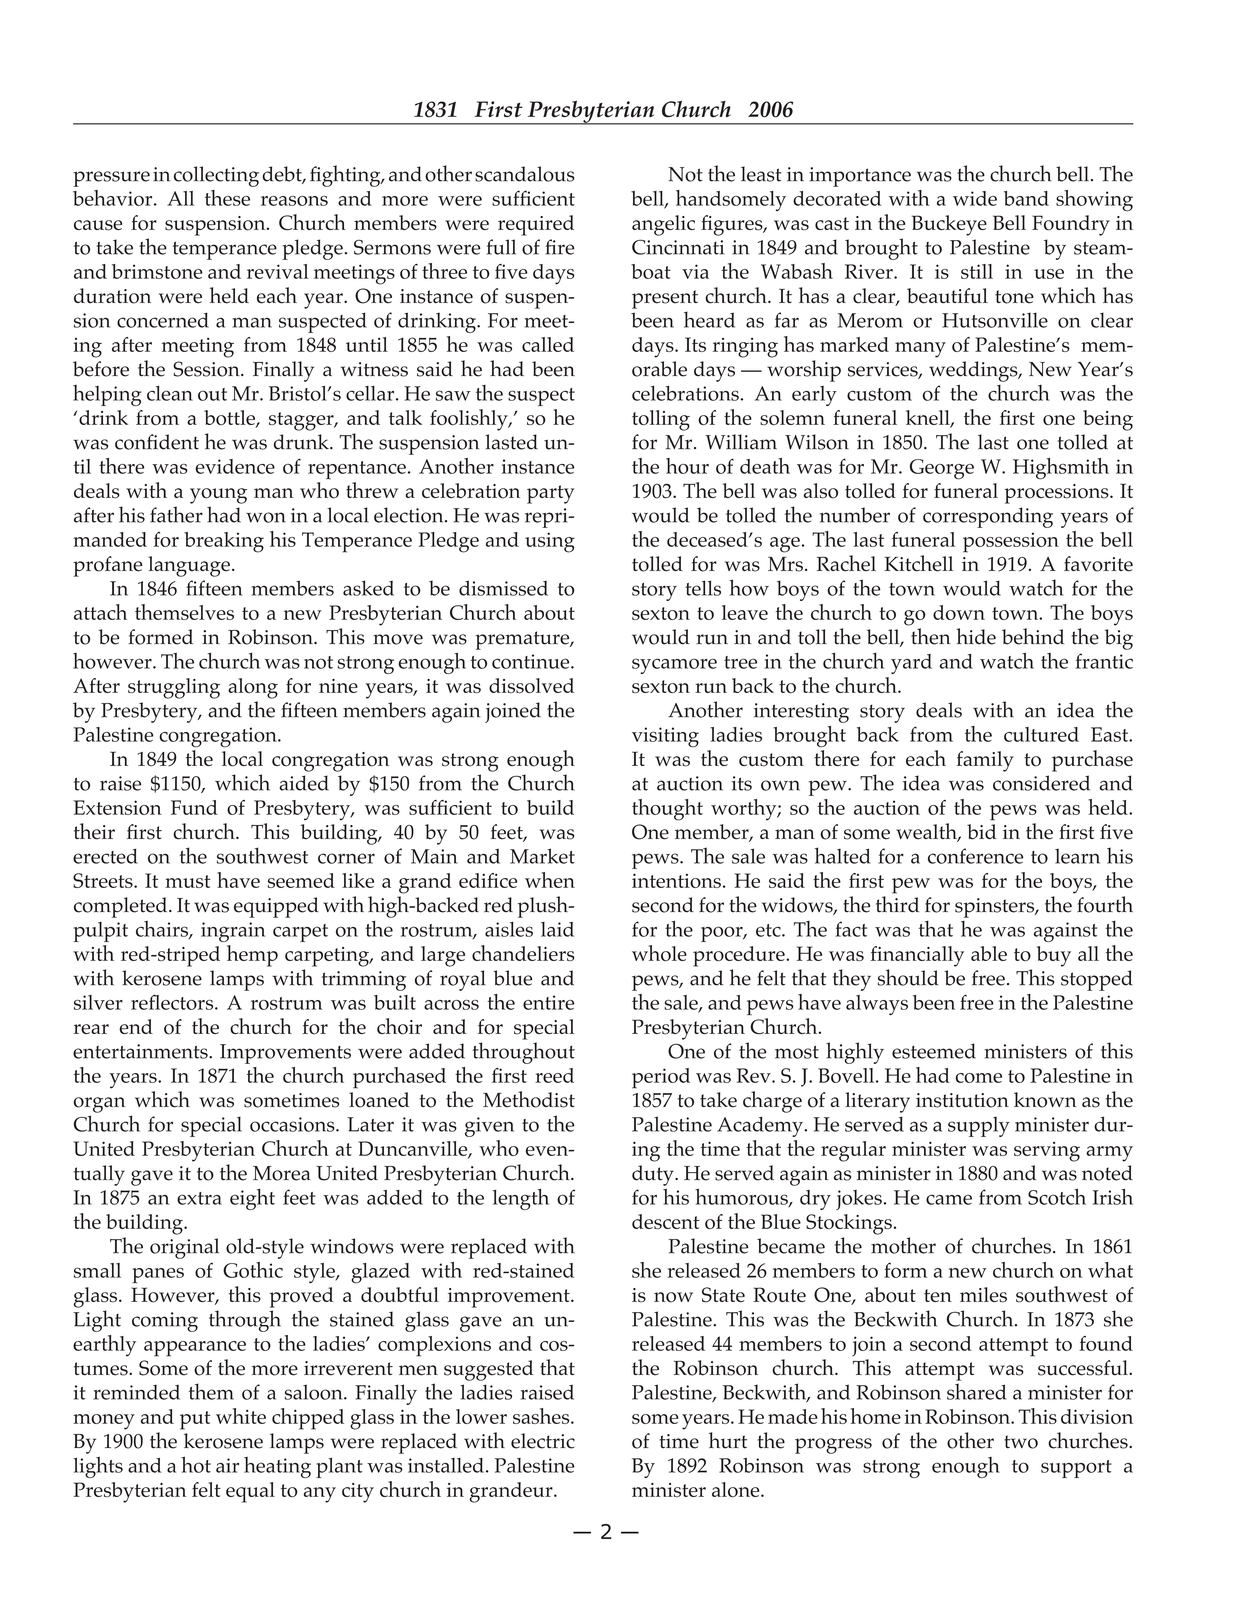  Describe the element at coordinates (975, 198) in the screenshot. I see `wide` at that location.
